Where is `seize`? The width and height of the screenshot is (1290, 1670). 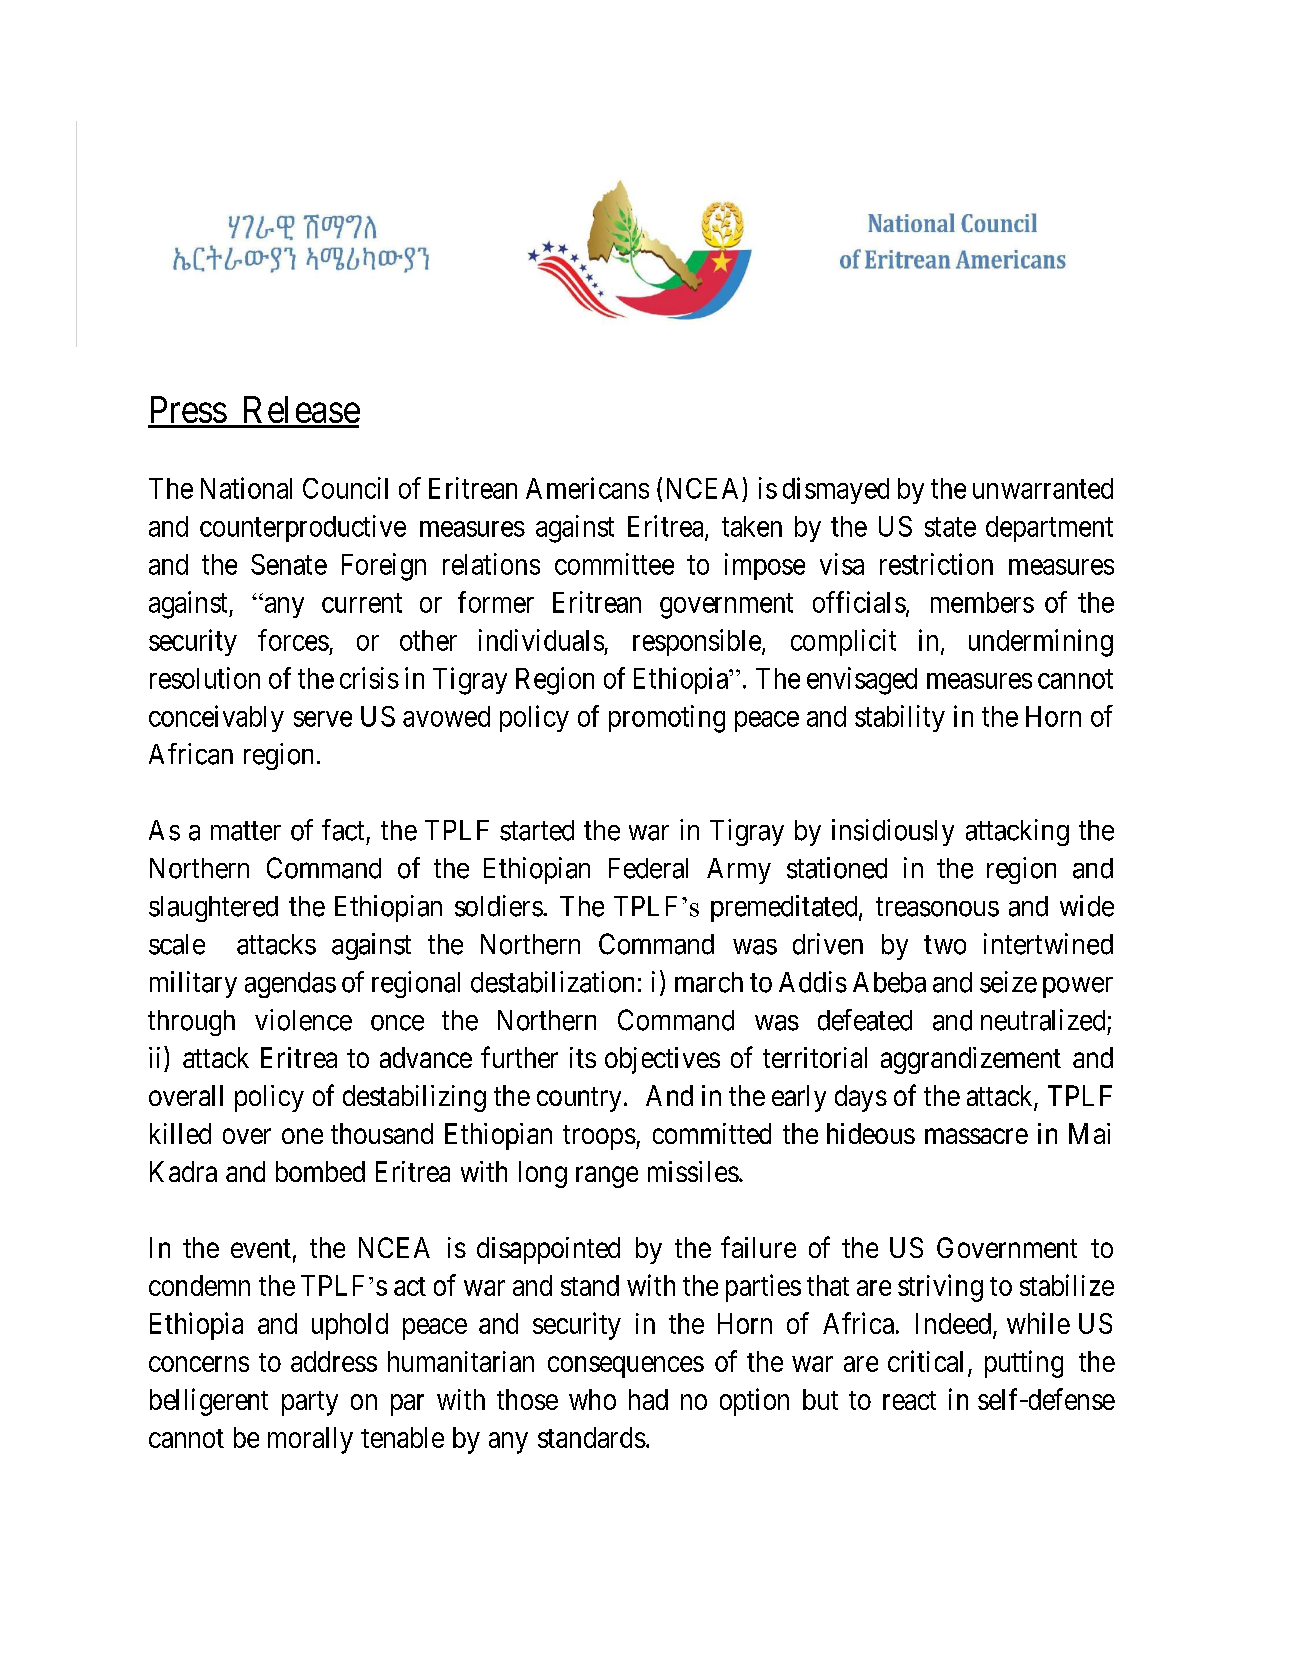 seize is located at coordinates (1008, 982).
